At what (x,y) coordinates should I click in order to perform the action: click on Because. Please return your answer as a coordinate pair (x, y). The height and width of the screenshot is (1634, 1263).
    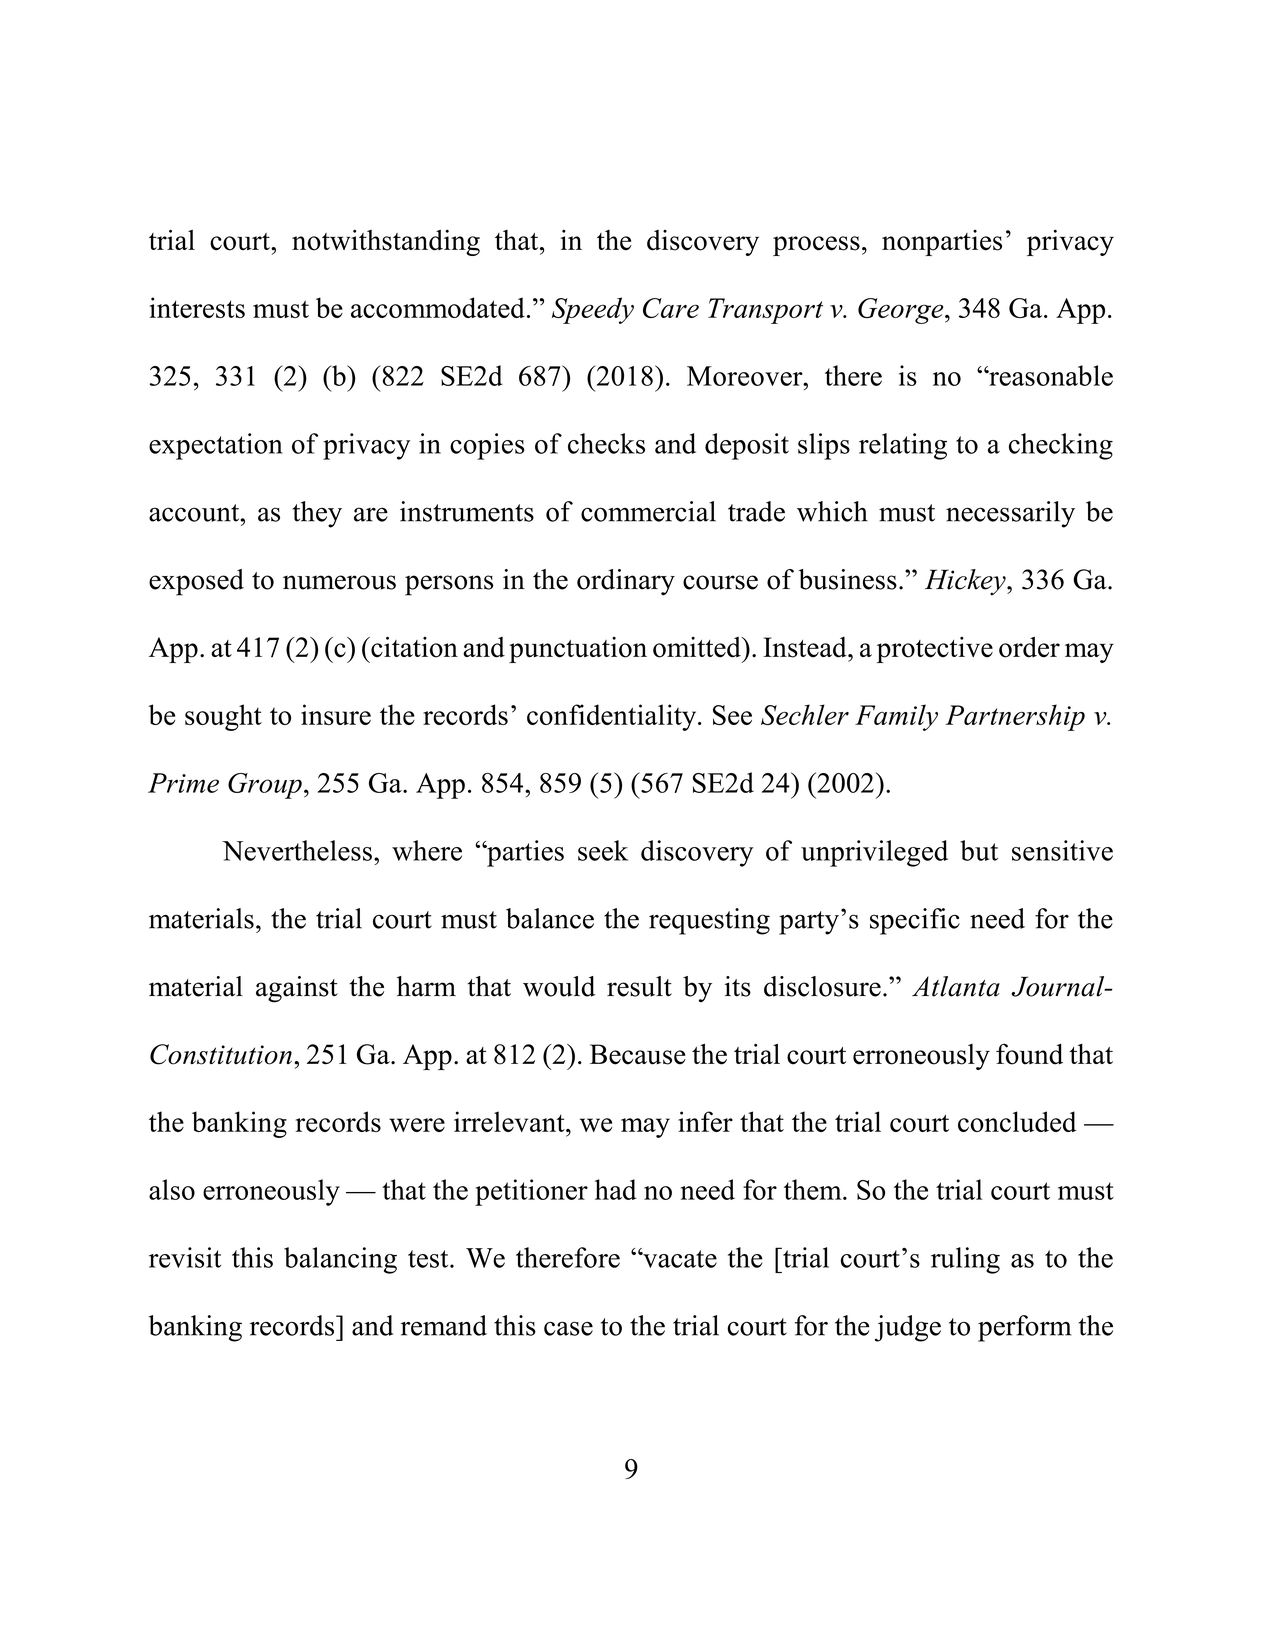
    Looking at the image, I should click on (638, 1054).
